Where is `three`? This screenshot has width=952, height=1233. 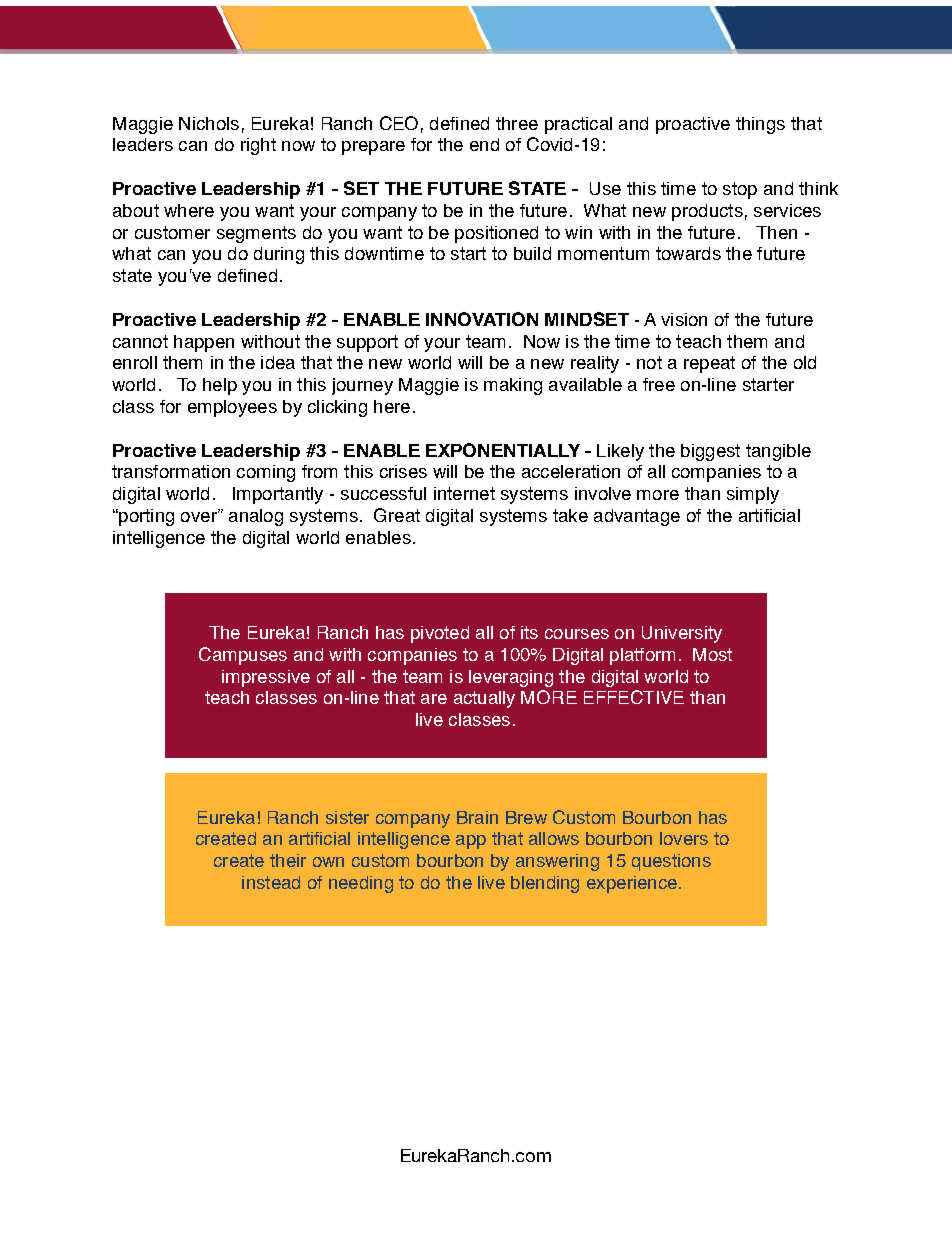
three is located at coordinates (517, 123).
